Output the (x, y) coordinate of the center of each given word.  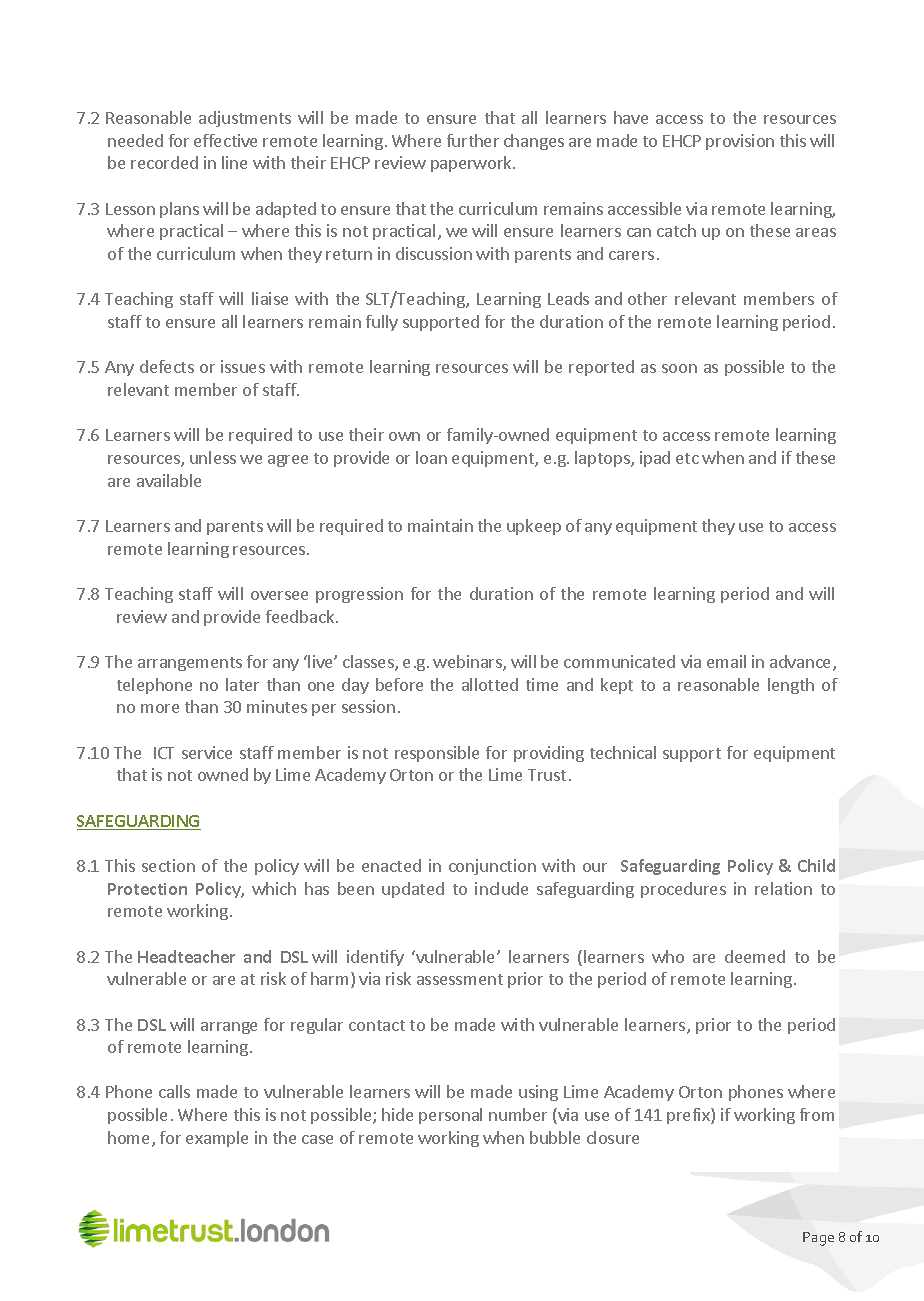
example (217, 1139)
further (473, 140)
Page (818, 1239)
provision (740, 142)
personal (450, 1116)
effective (225, 140)
